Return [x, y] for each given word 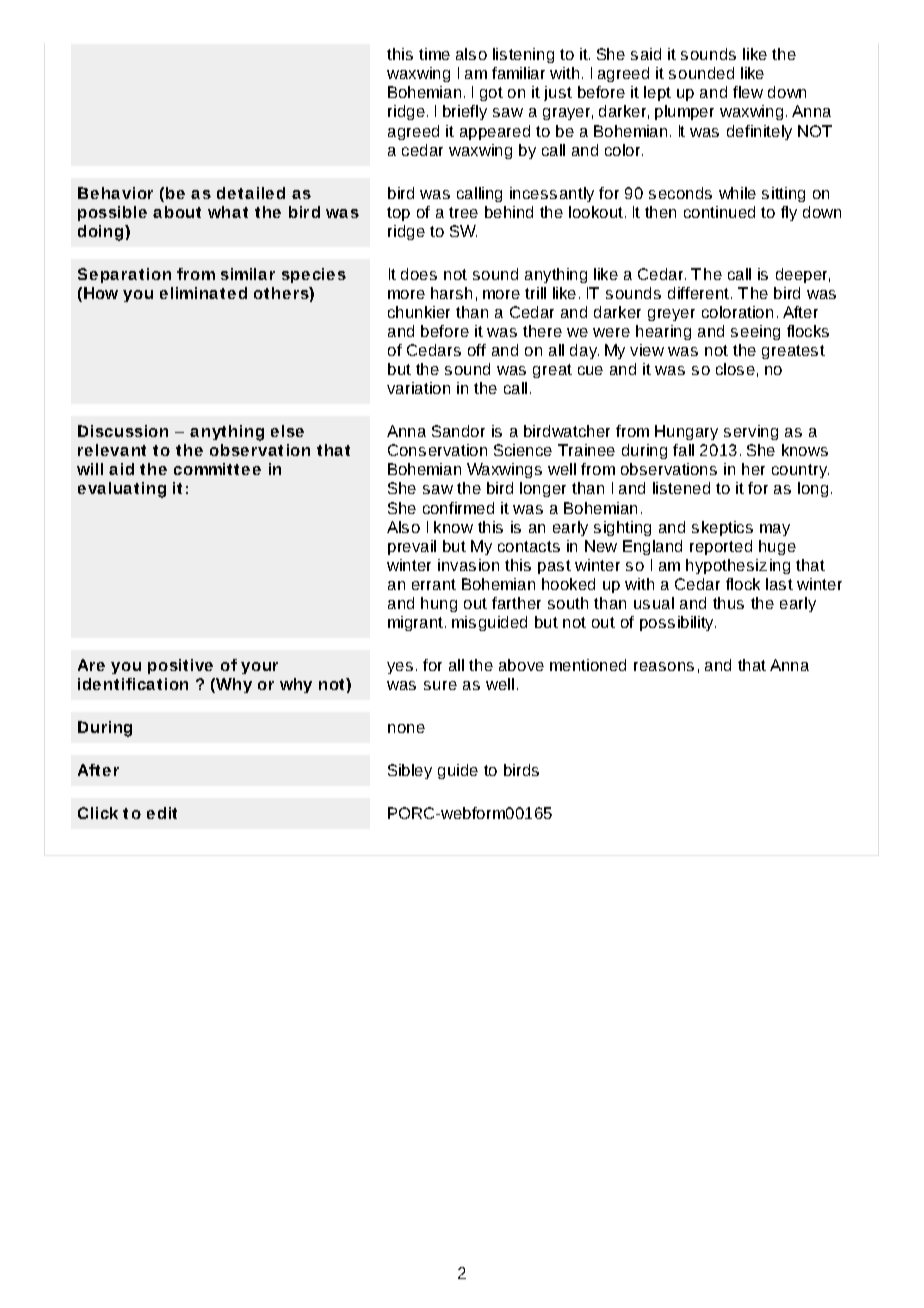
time [434, 54]
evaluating [122, 490]
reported [721, 547]
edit [162, 813]
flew [748, 92]
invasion [468, 565]
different [700, 293]
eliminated [203, 293]
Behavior [115, 193]
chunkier [419, 312]
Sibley [410, 771]
